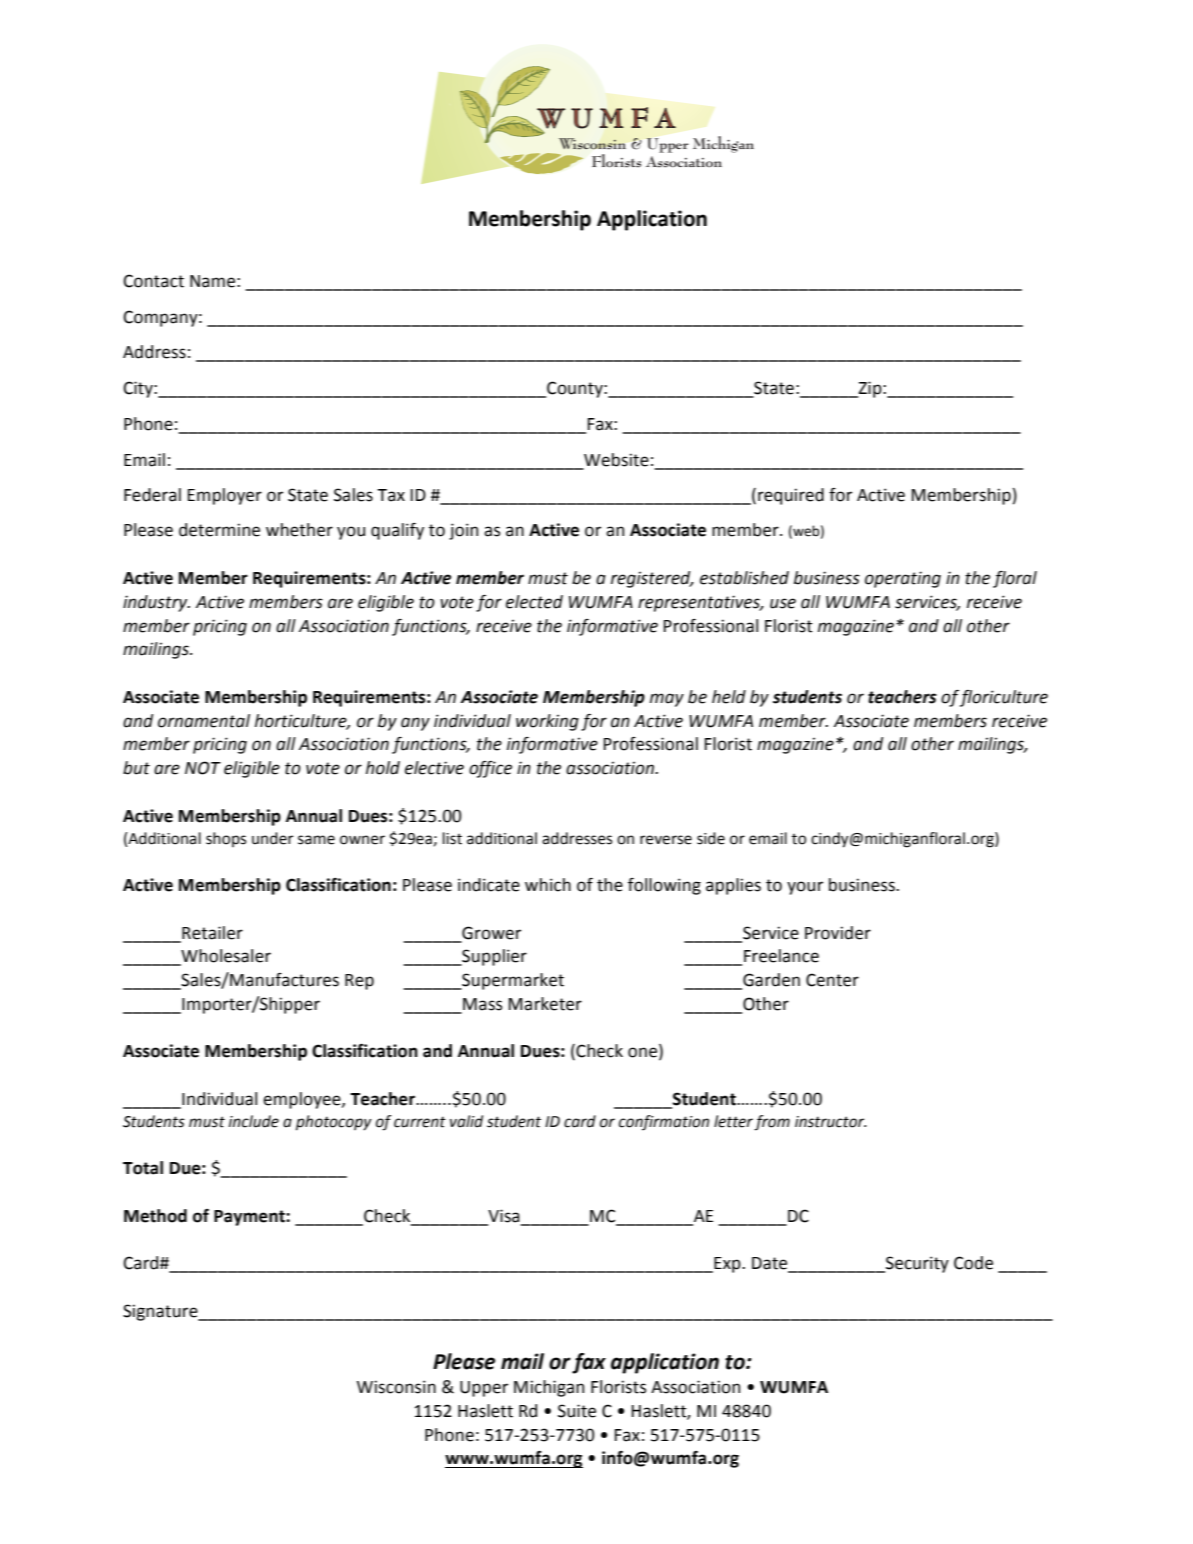 The image size is (1193, 1544). I want to click on use, so click(783, 603).
